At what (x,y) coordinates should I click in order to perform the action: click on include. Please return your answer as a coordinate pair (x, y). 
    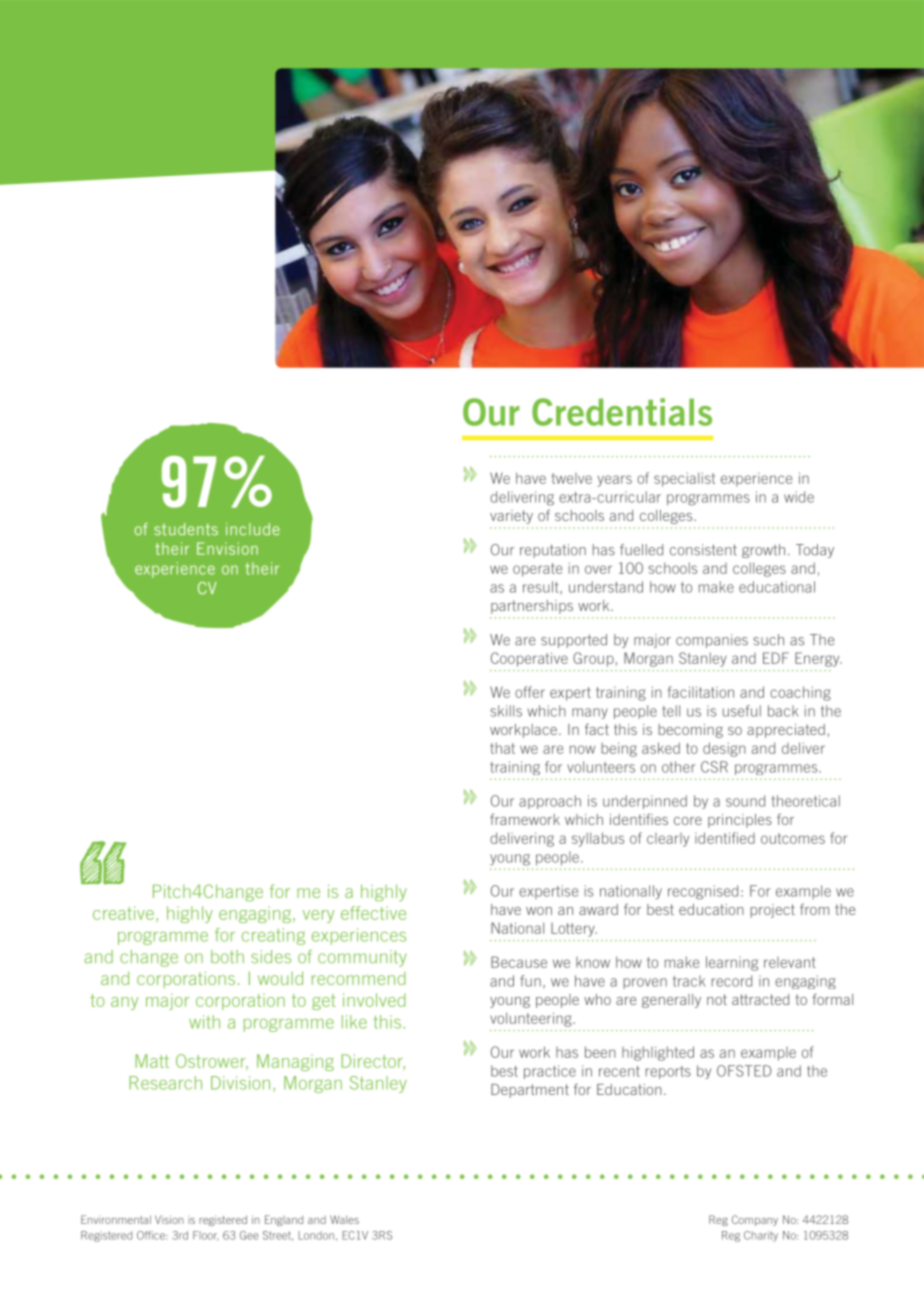
    Looking at the image, I should click on (253, 529).
